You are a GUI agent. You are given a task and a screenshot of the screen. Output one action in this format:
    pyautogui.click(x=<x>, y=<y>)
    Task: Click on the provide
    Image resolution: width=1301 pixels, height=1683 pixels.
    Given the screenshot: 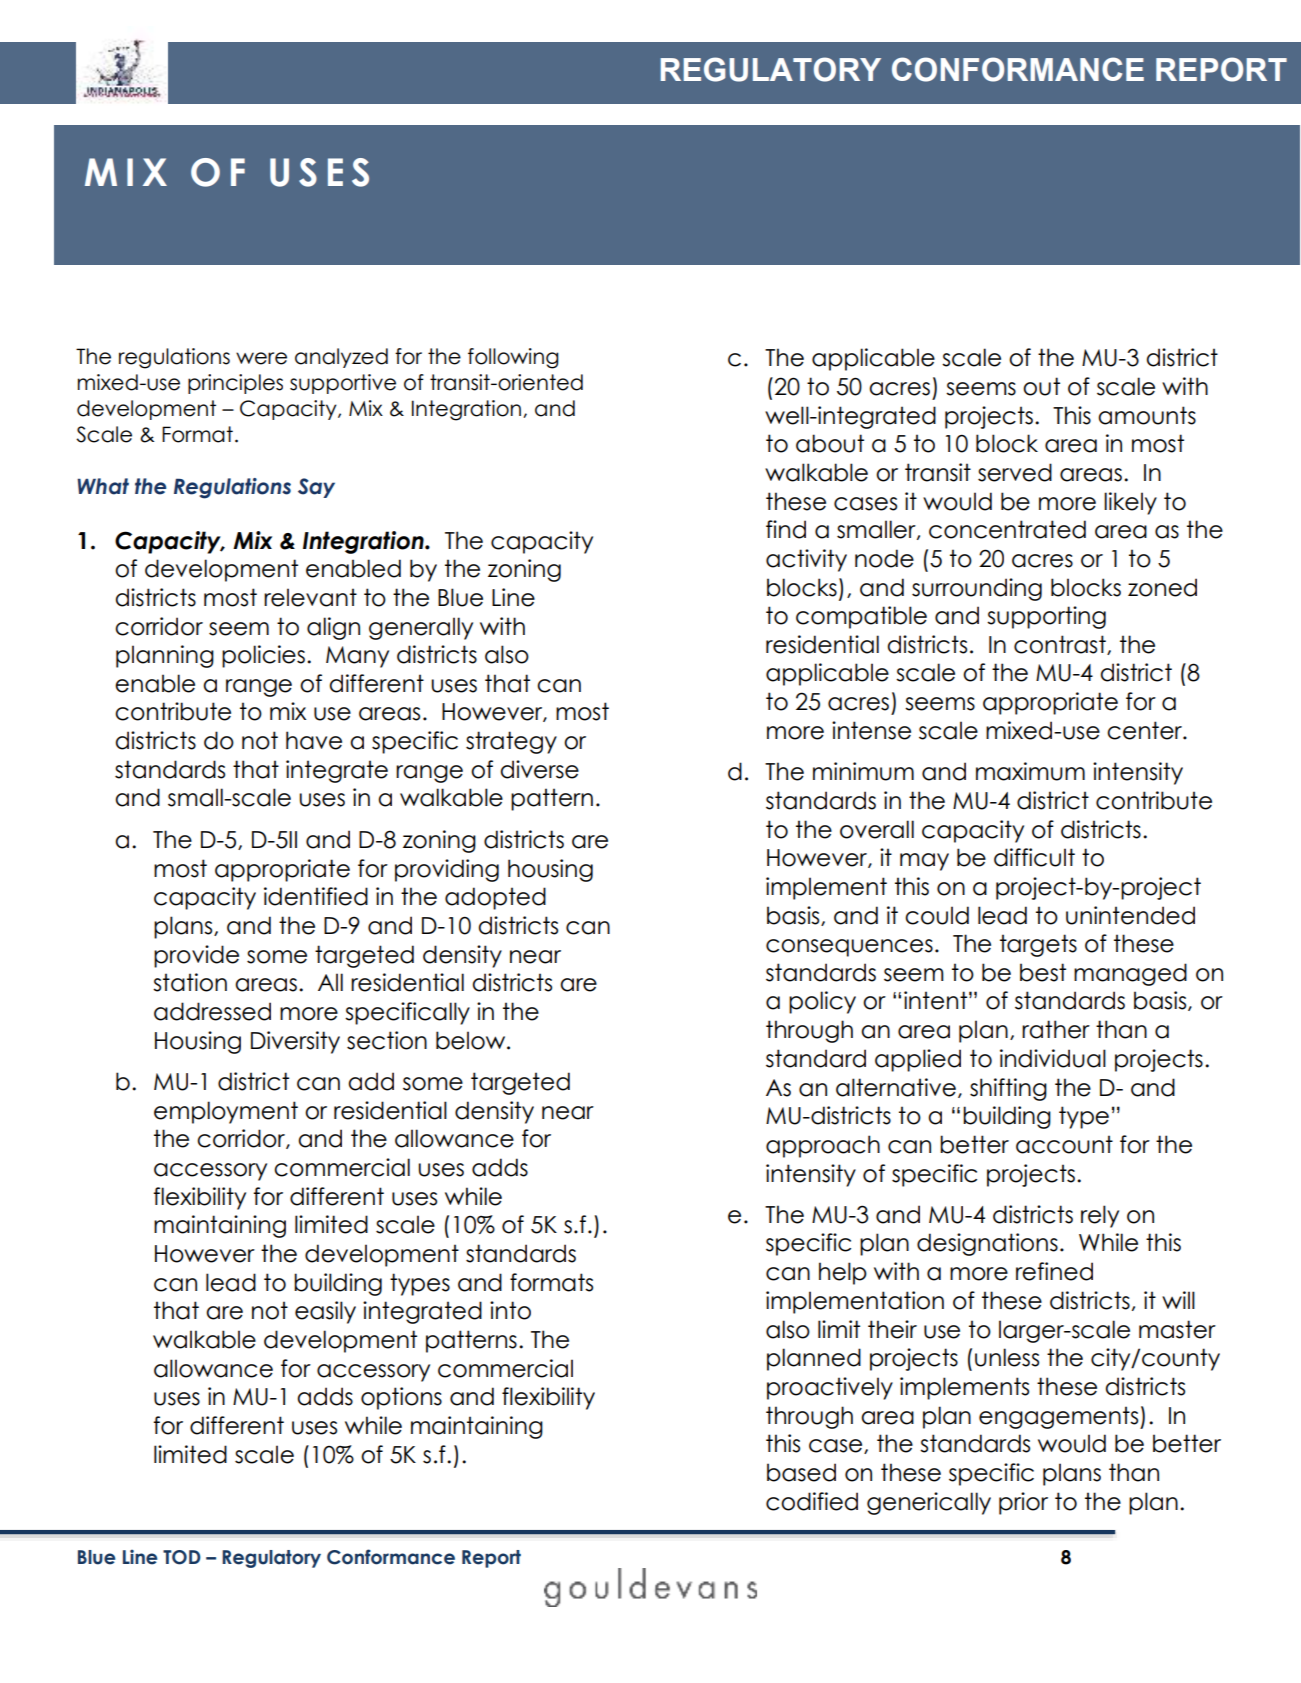 What is the action you would take?
    pyautogui.click(x=196, y=956)
